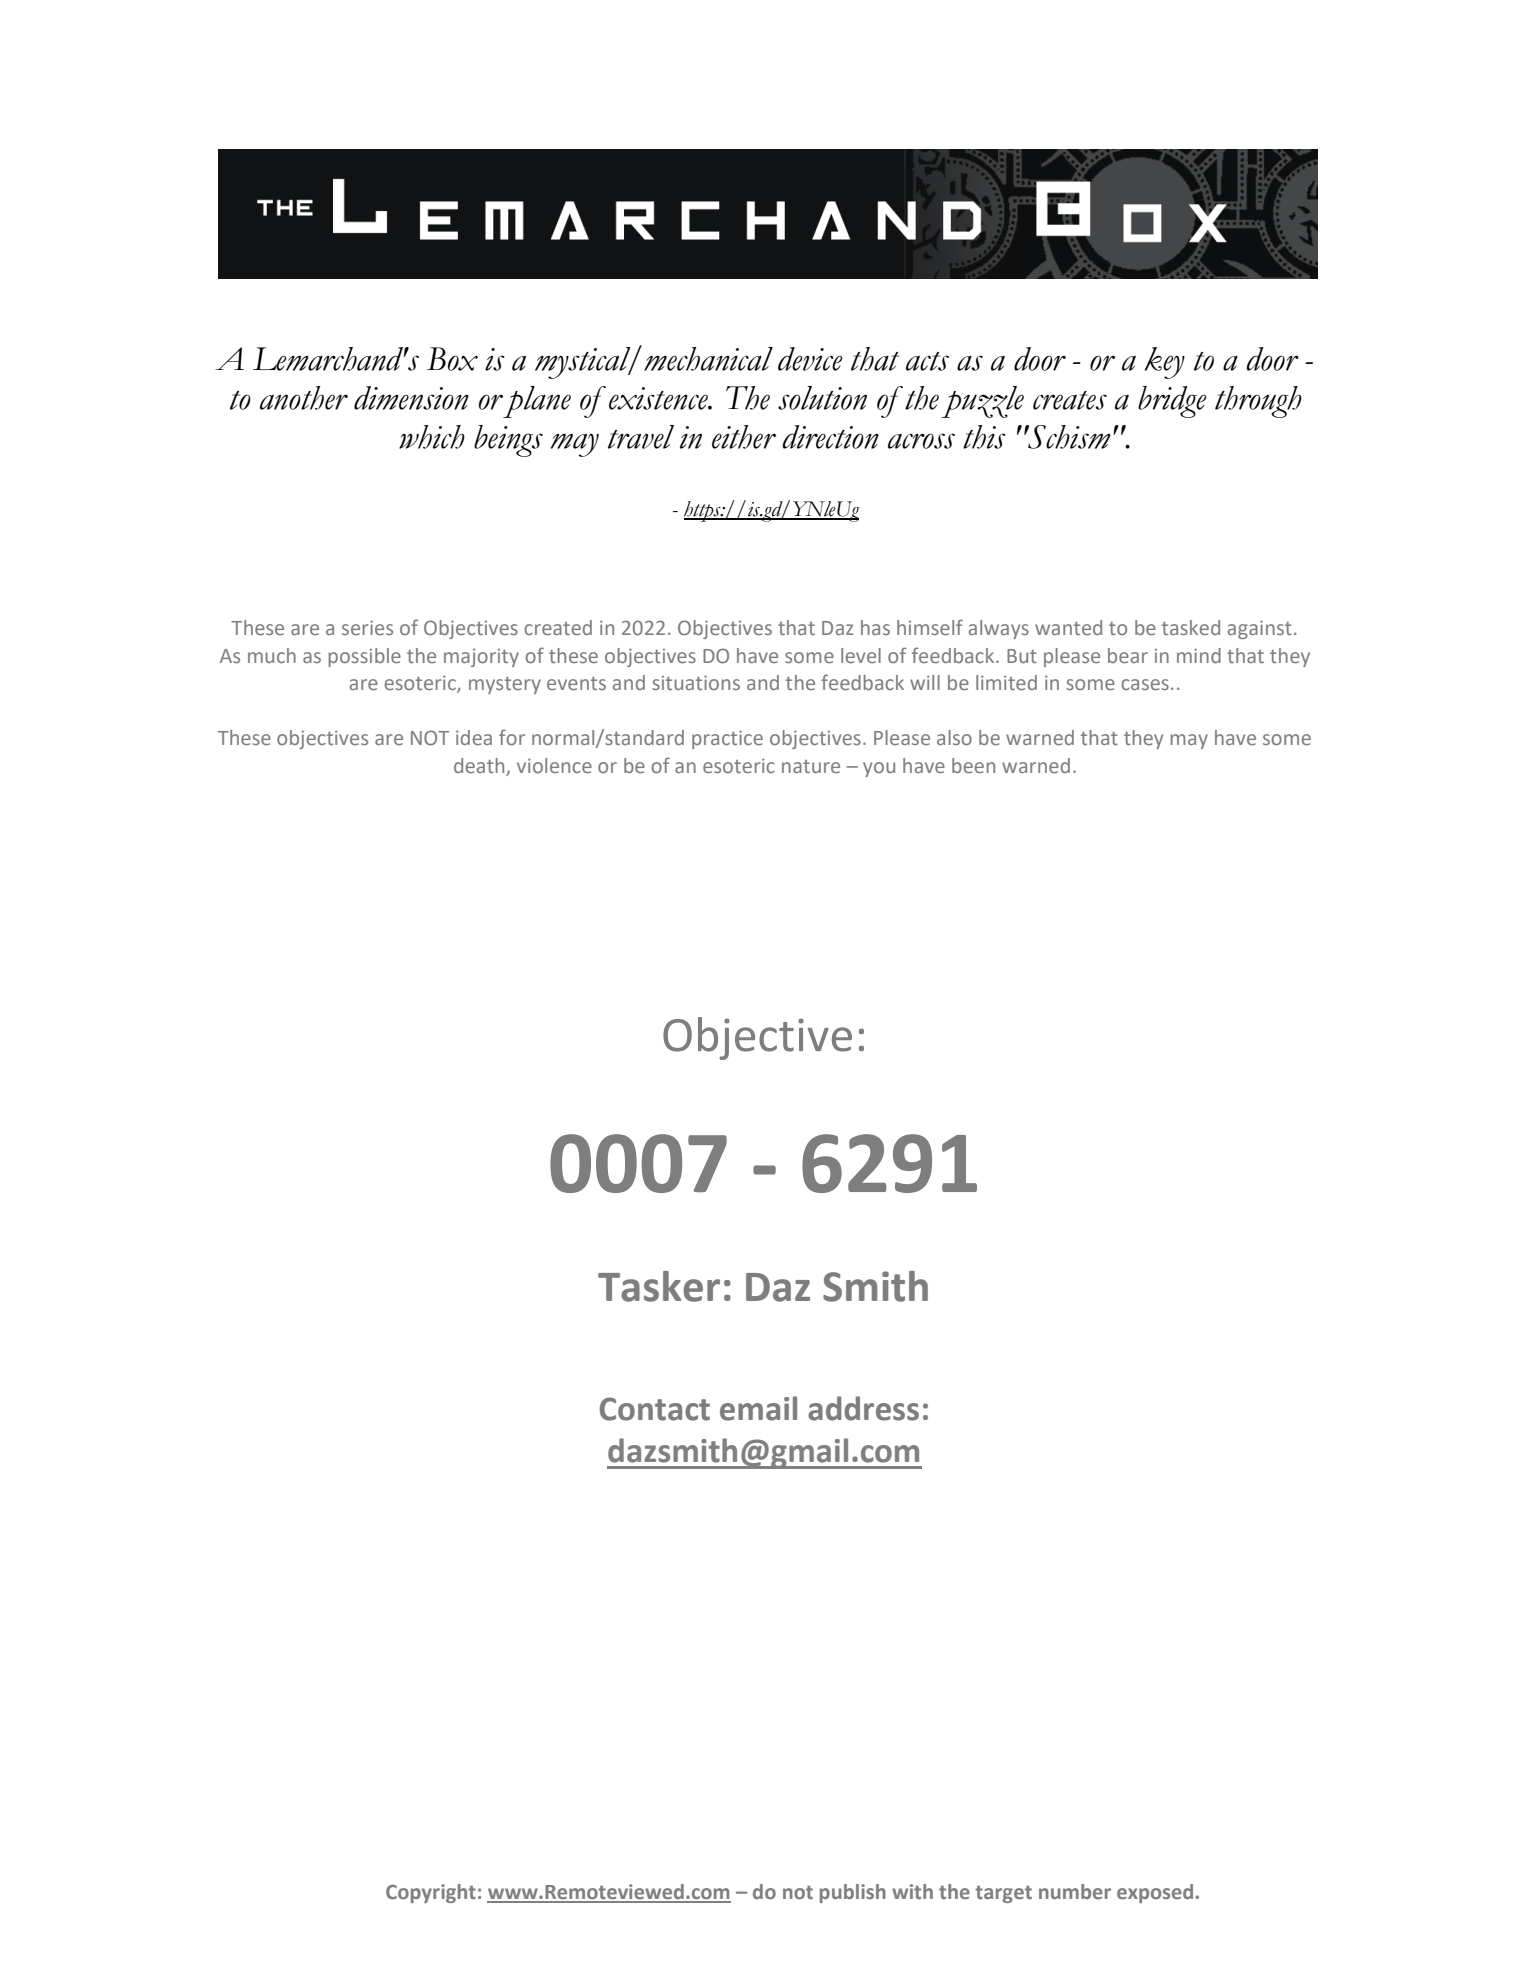 This screenshot has height=1980, width=1530. I want to click on bridge, so click(1172, 402).
